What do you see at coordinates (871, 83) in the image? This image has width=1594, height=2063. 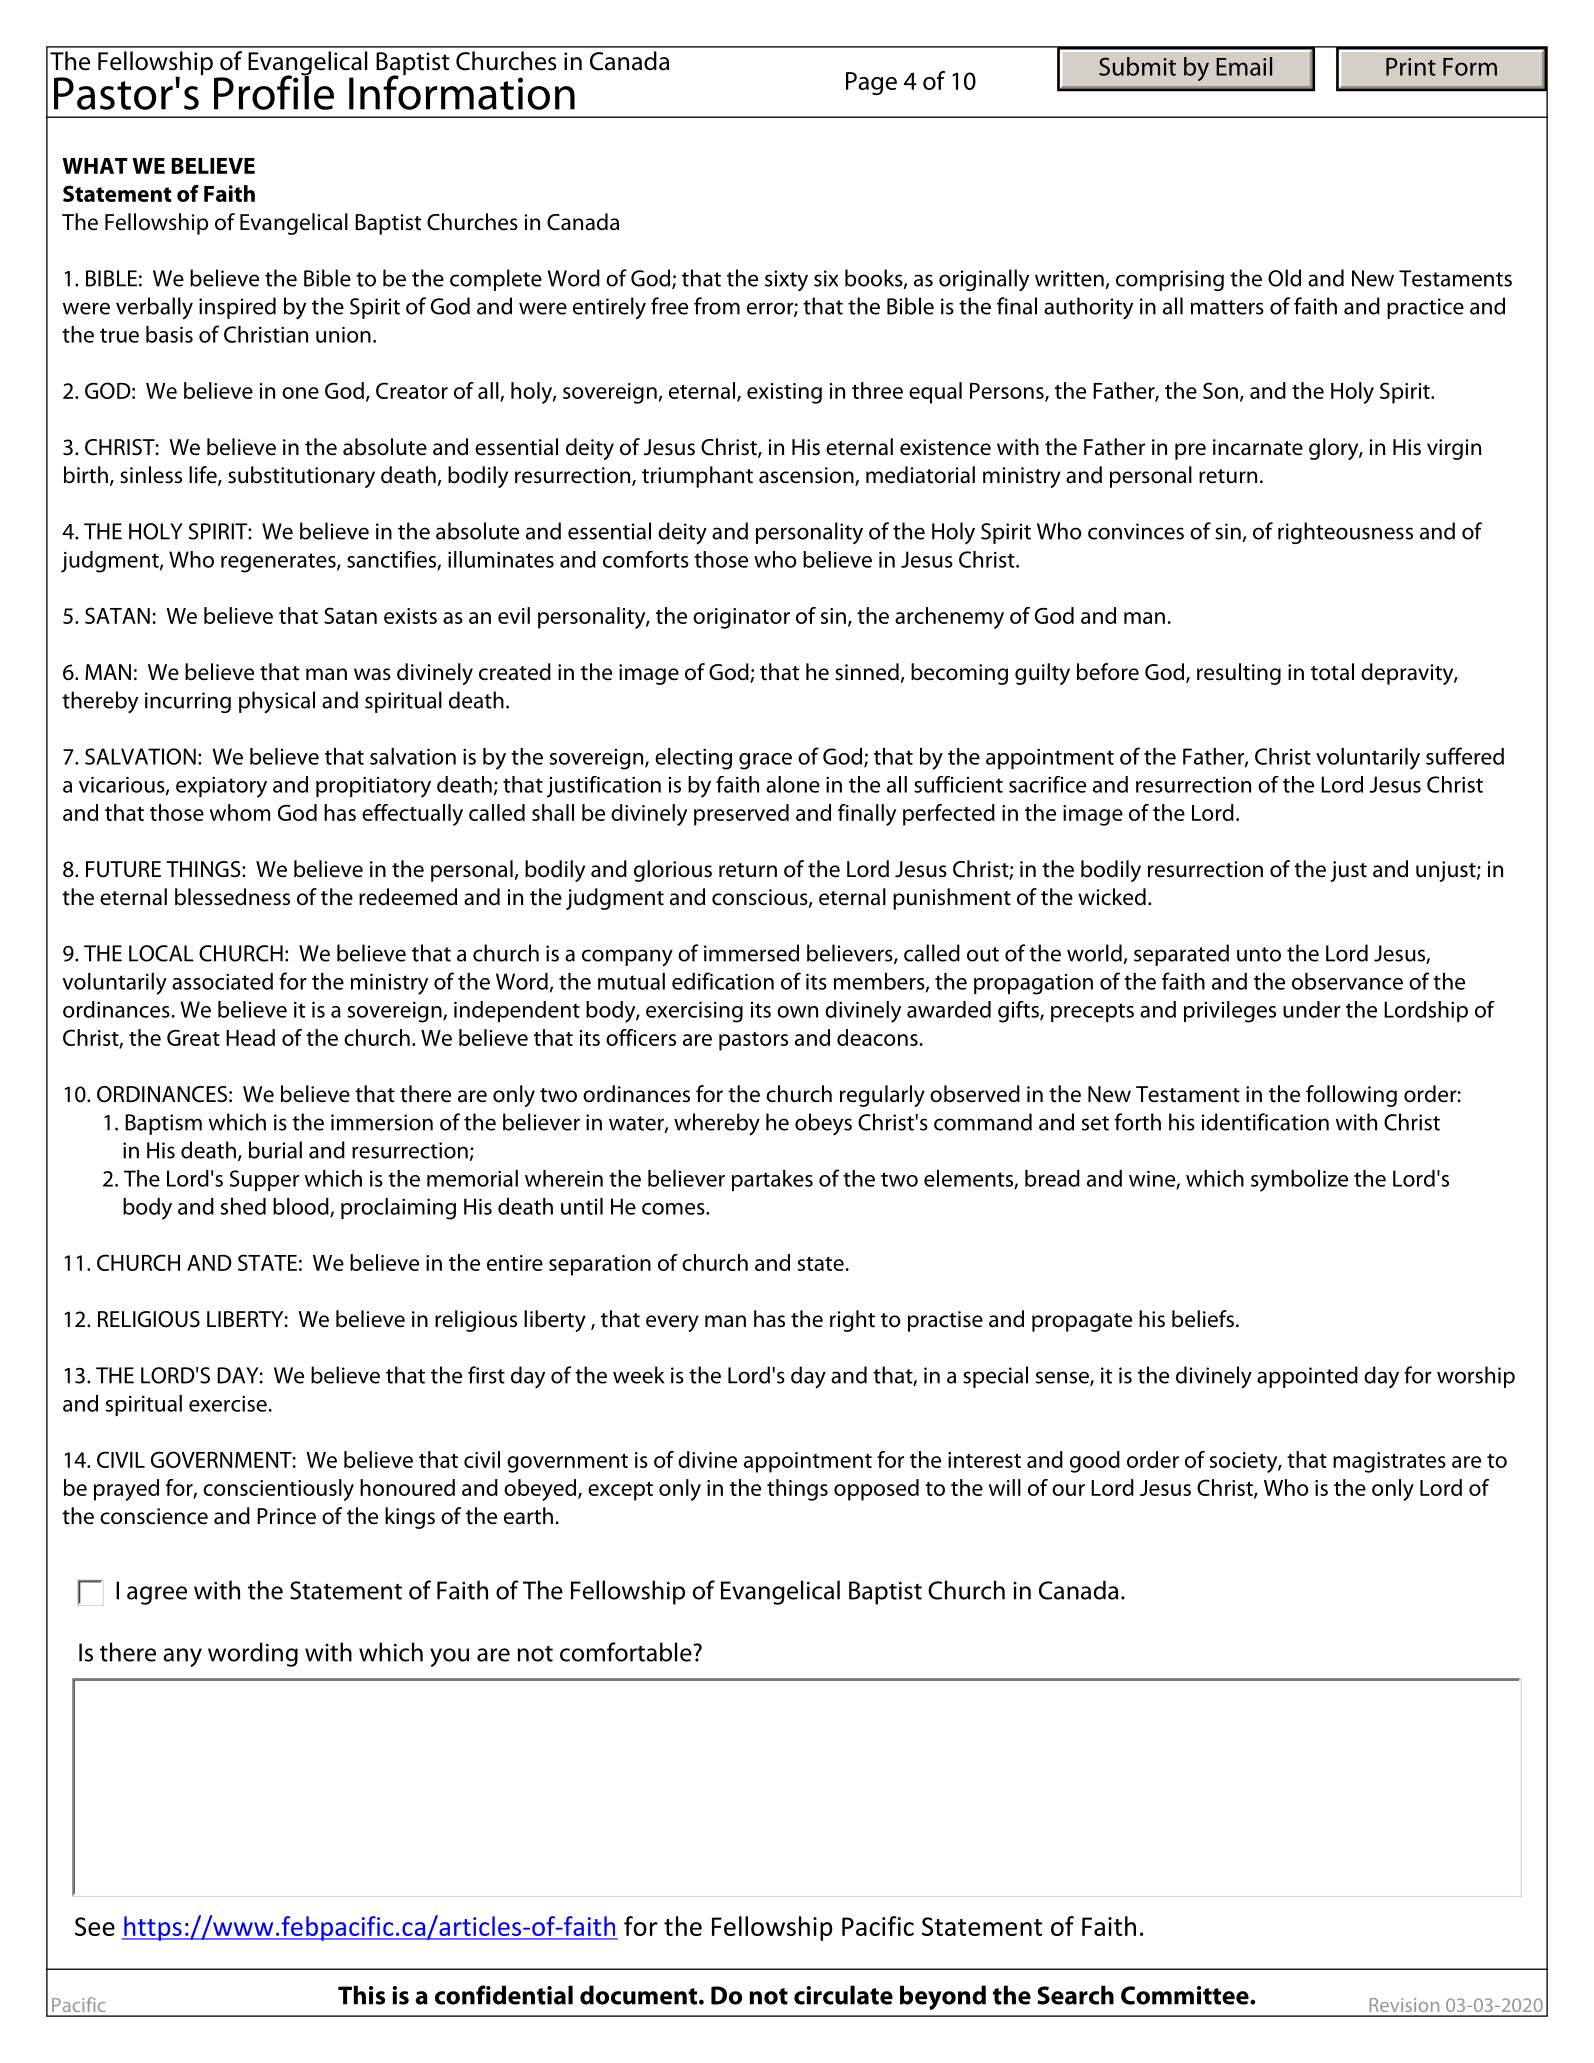 I see `Page` at bounding box center [871, 83].
